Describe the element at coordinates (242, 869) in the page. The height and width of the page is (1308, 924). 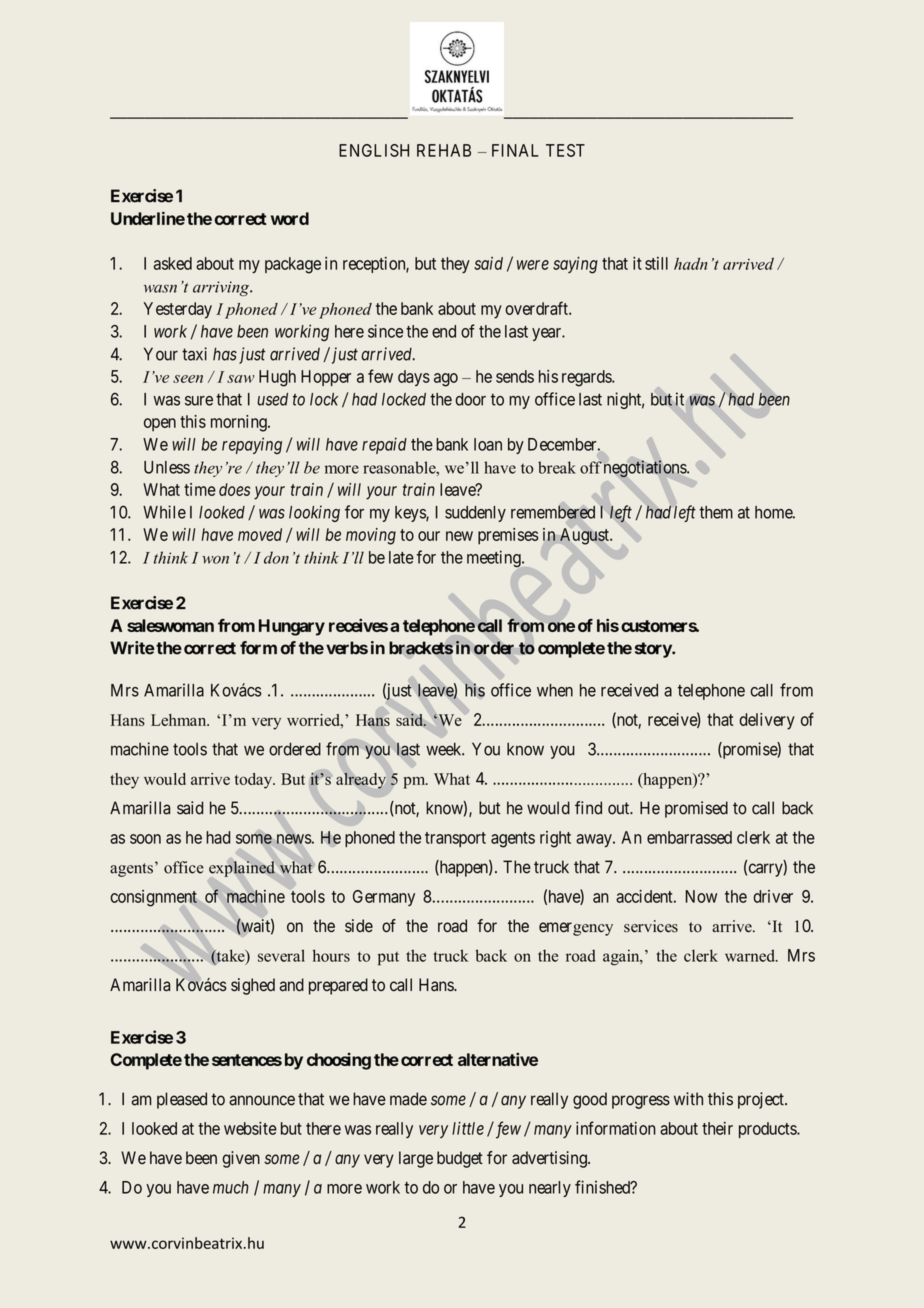
I see `explained` at that location.
